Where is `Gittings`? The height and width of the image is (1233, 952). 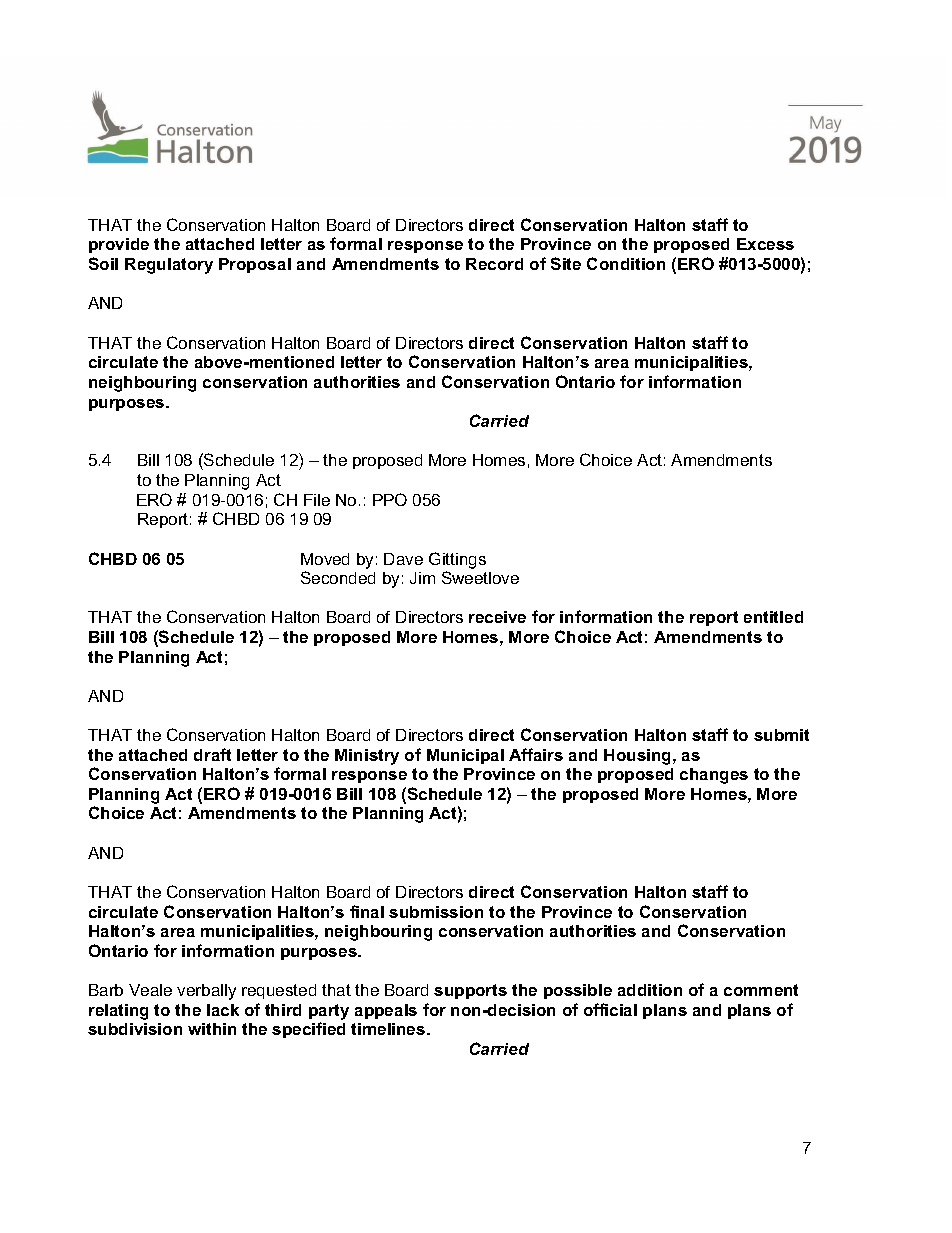
Gittings is located at coordinates (457, 560).
